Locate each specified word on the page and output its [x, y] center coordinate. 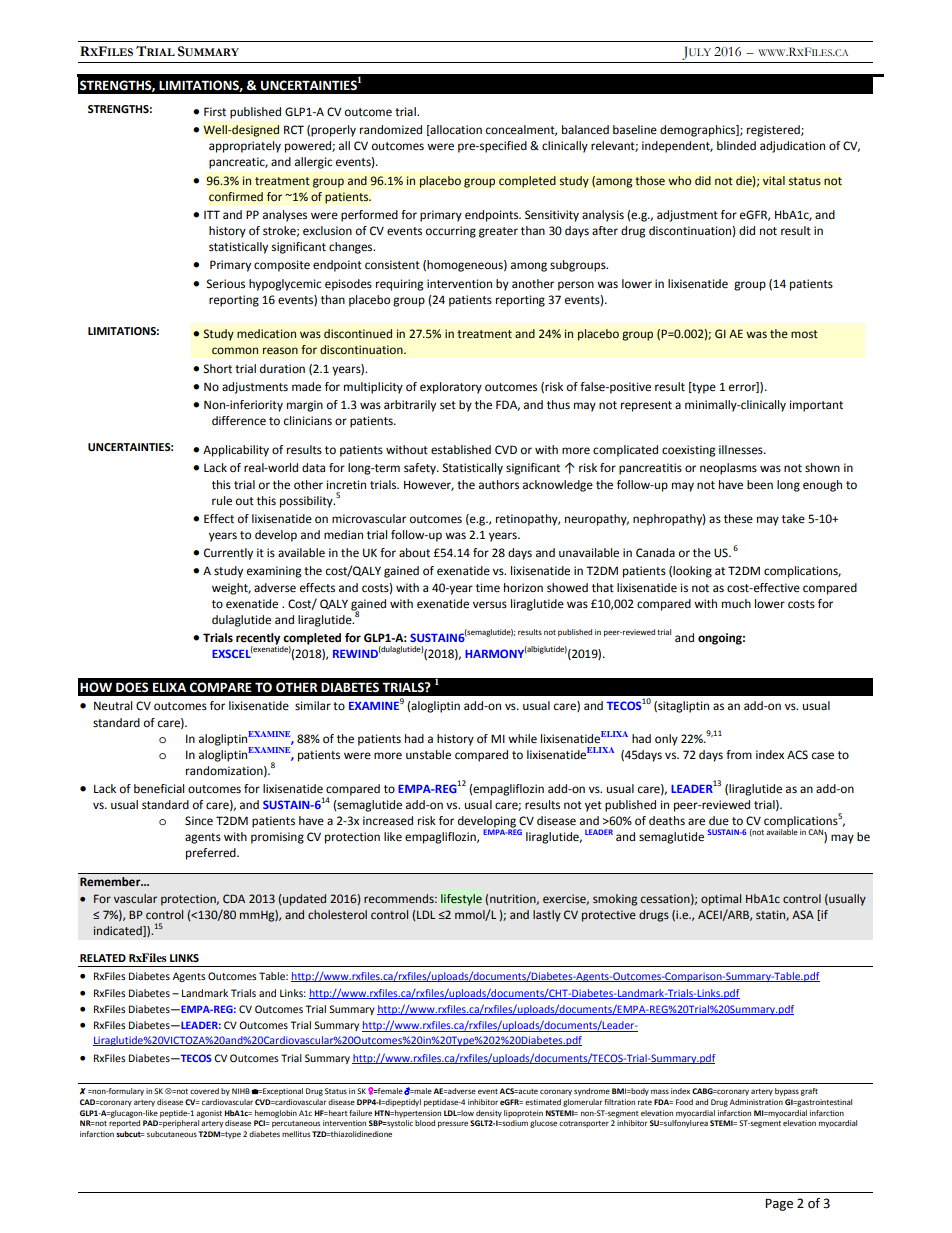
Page [779, 1204]
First [215, 111]
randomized [391, 130]
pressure [453, 1124]
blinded [736, 146]
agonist [209, 1114]
